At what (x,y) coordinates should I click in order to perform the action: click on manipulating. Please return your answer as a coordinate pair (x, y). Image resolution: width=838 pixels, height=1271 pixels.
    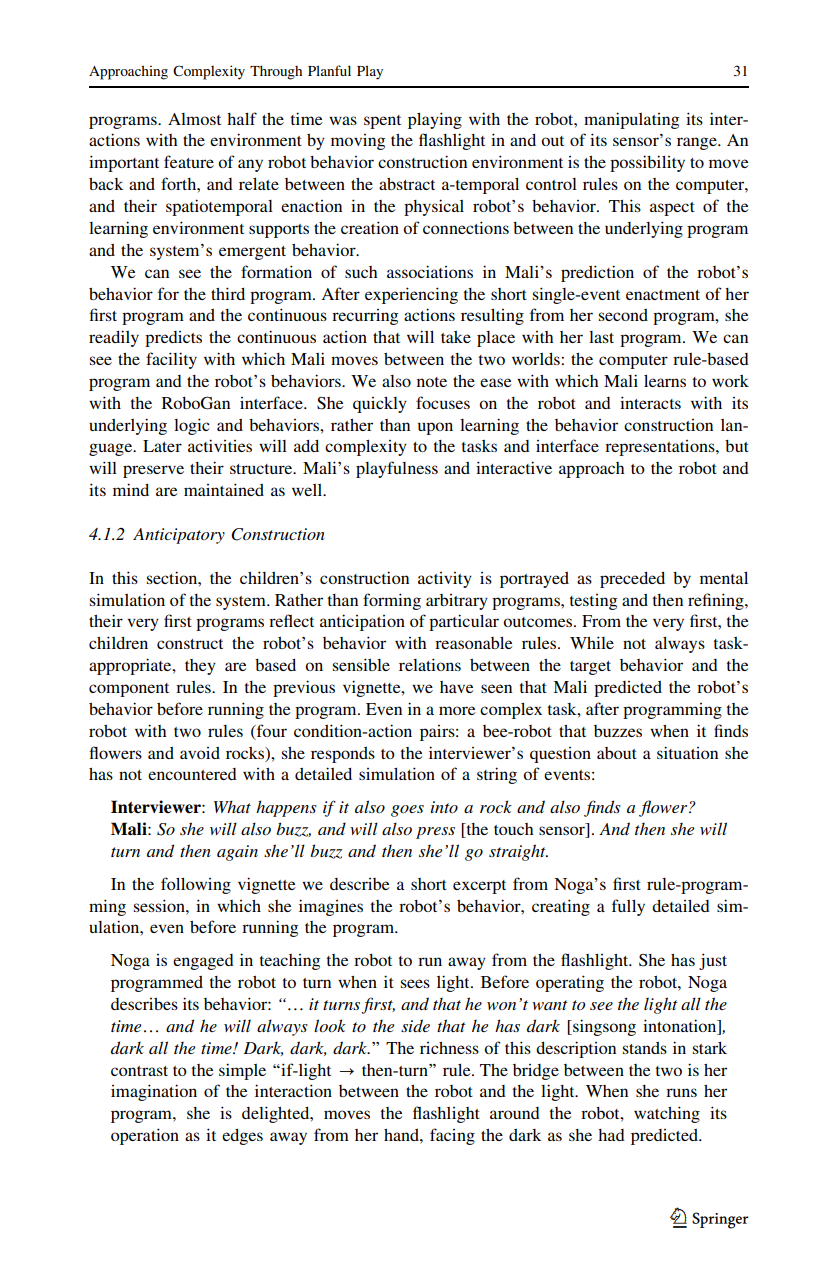
    Looking at the image, I should click on (631, 120).
